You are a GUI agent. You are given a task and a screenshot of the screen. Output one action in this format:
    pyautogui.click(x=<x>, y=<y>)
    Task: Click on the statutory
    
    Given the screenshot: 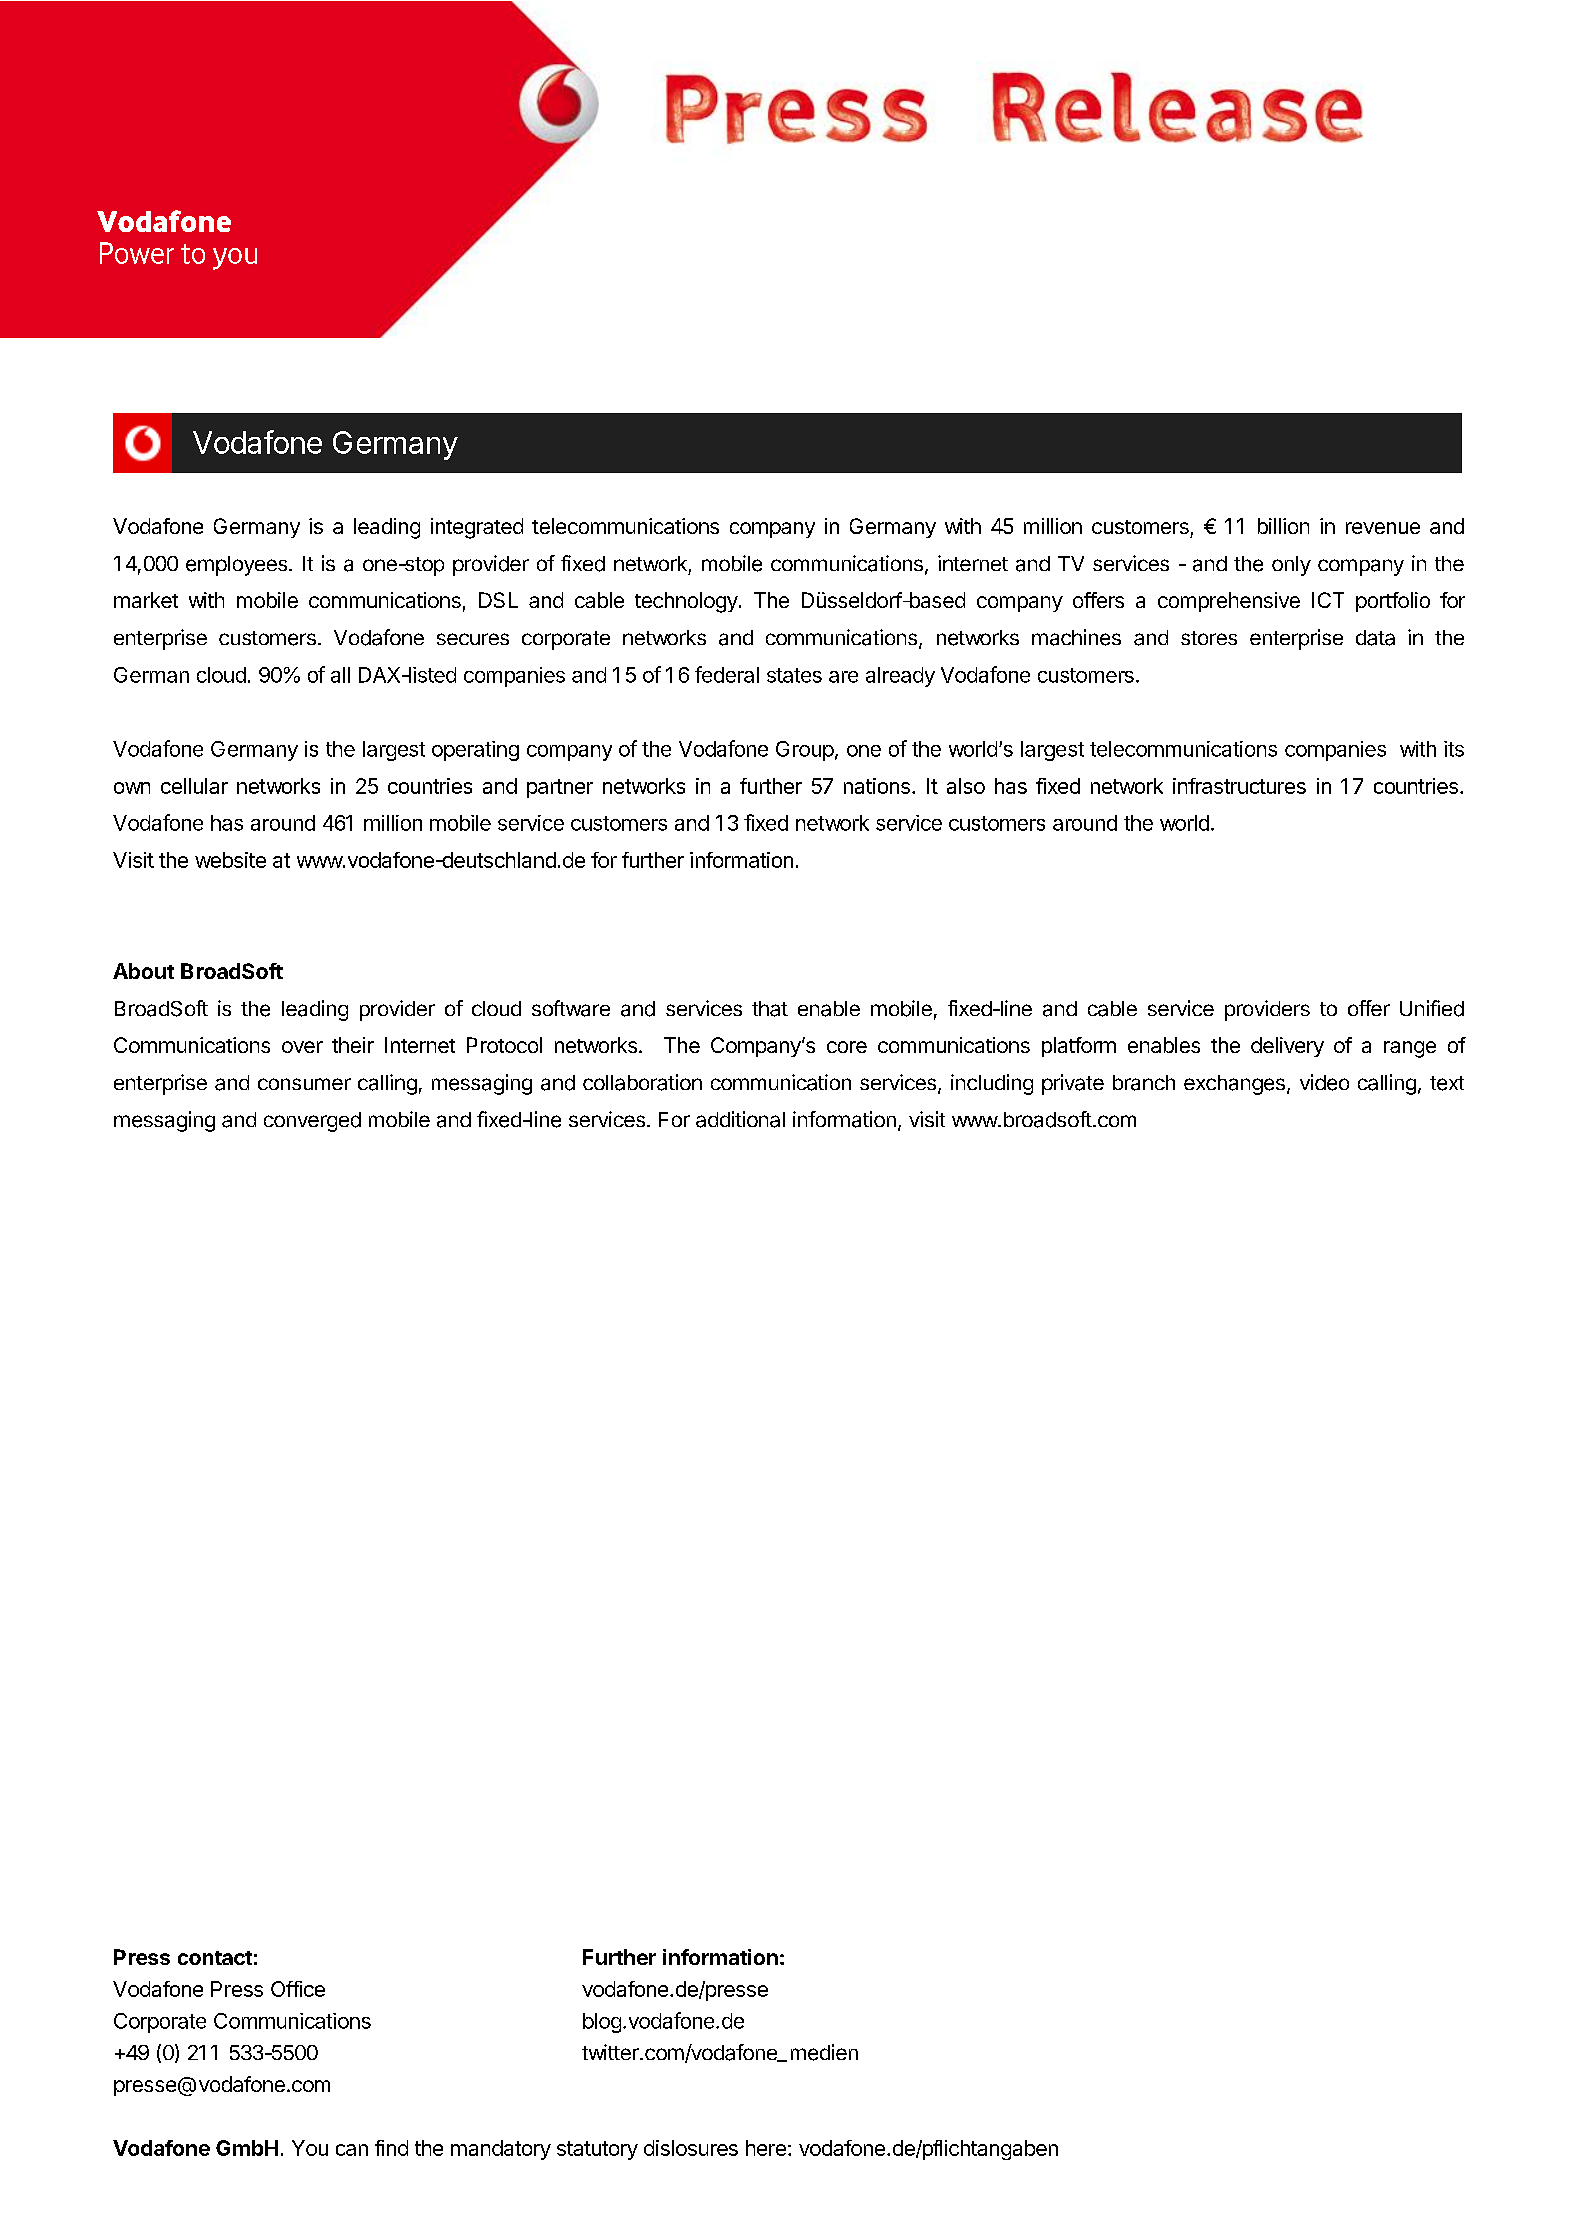 What is the action you would take?
    pyautogui.click(x=597, y=2150)
